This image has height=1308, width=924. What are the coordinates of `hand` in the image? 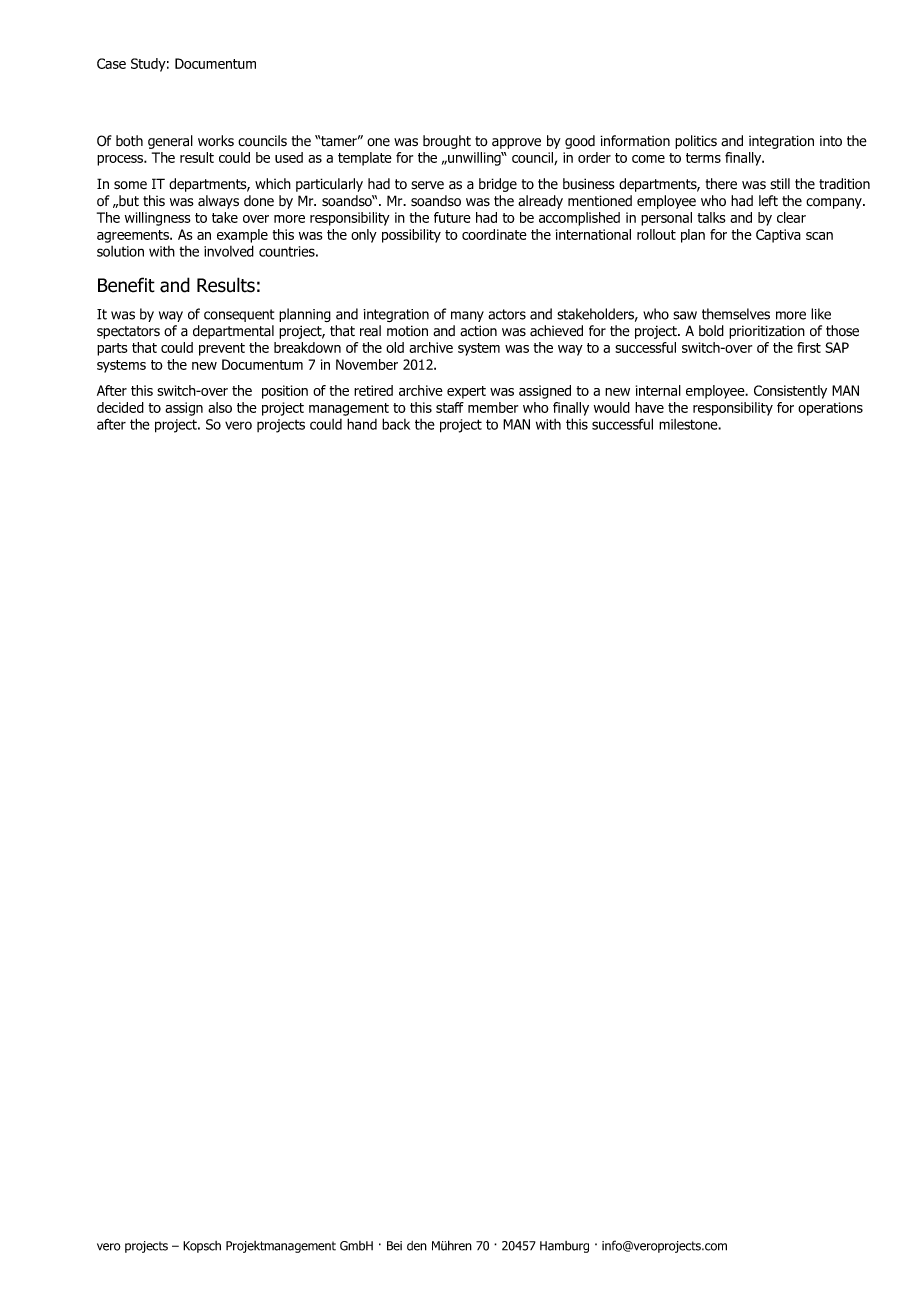 It's located at (362, 424).
